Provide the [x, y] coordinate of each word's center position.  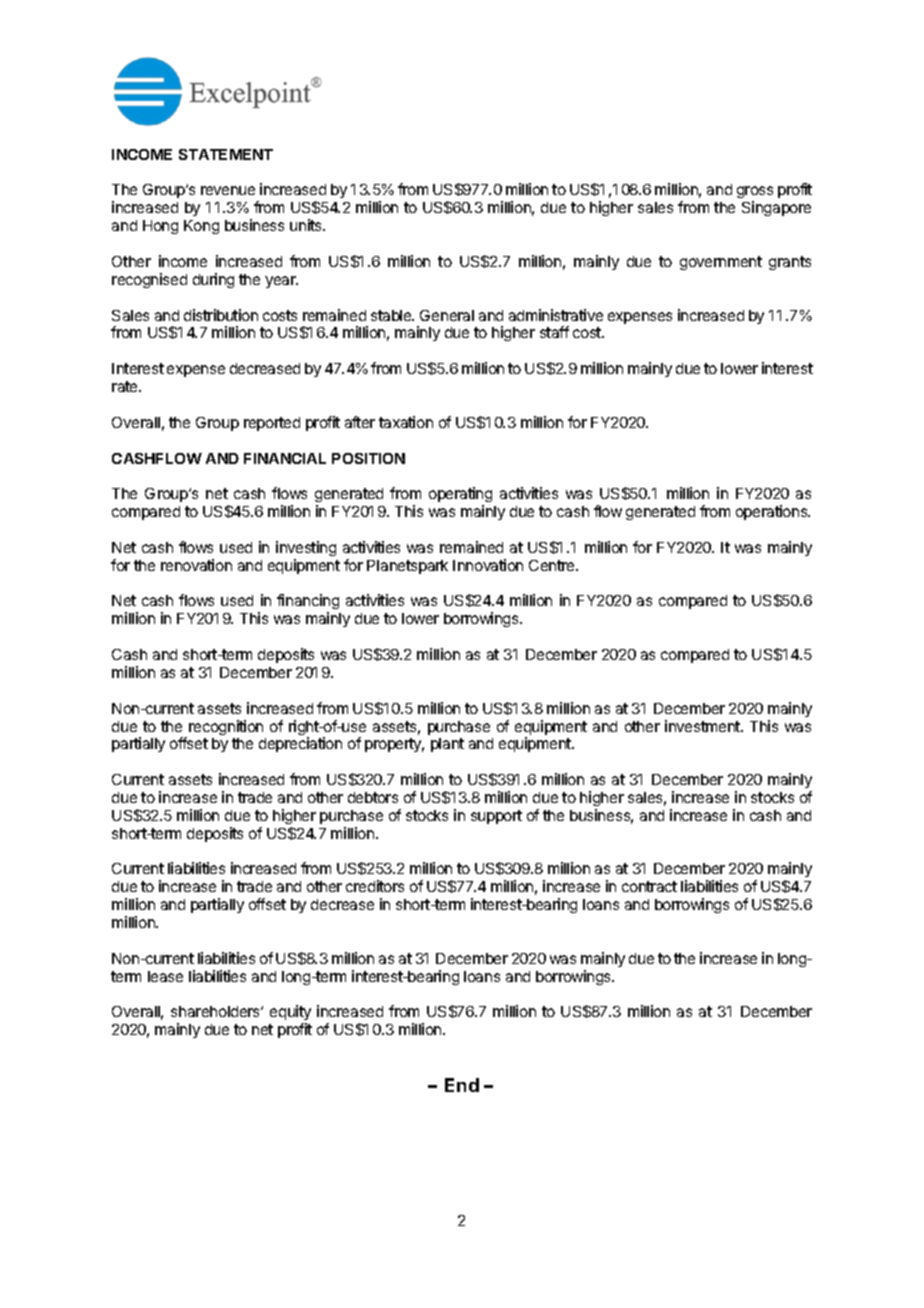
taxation [406, 422]
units [307, 225]
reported [272, 424]
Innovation [488, 565]
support [496, 817]
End [462, 1085]
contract [649, 886]
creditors [375, 886]
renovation [196, 565]
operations [773, 512]
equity [290, 1014]
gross [755, 194]
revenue [228, 190]
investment [703, 726]
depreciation [300, 744]
